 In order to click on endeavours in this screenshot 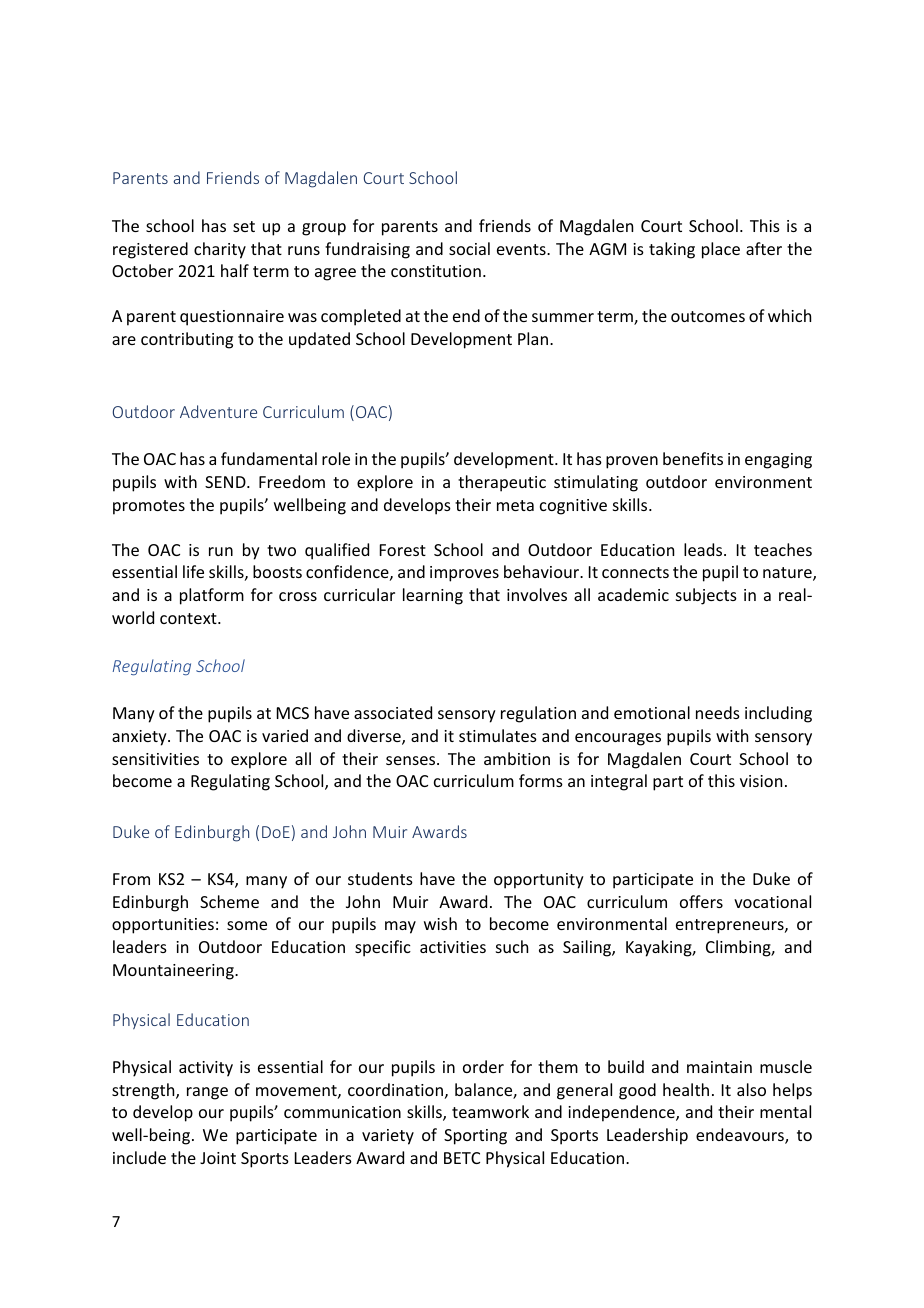, I will do `click(741, 1136)`.
